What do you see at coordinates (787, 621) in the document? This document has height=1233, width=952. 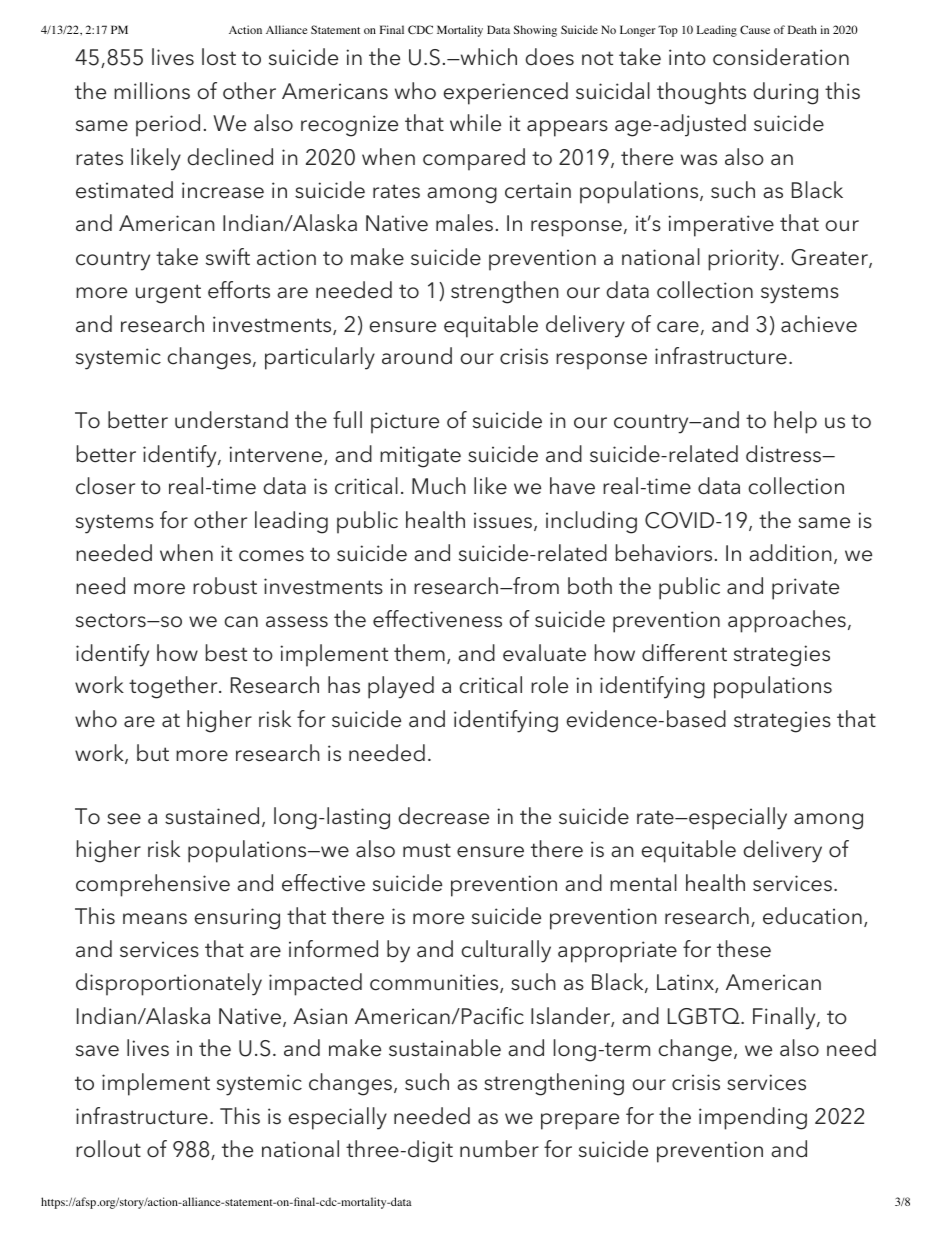 I see `approaches` at bounding box center [787, 621].
